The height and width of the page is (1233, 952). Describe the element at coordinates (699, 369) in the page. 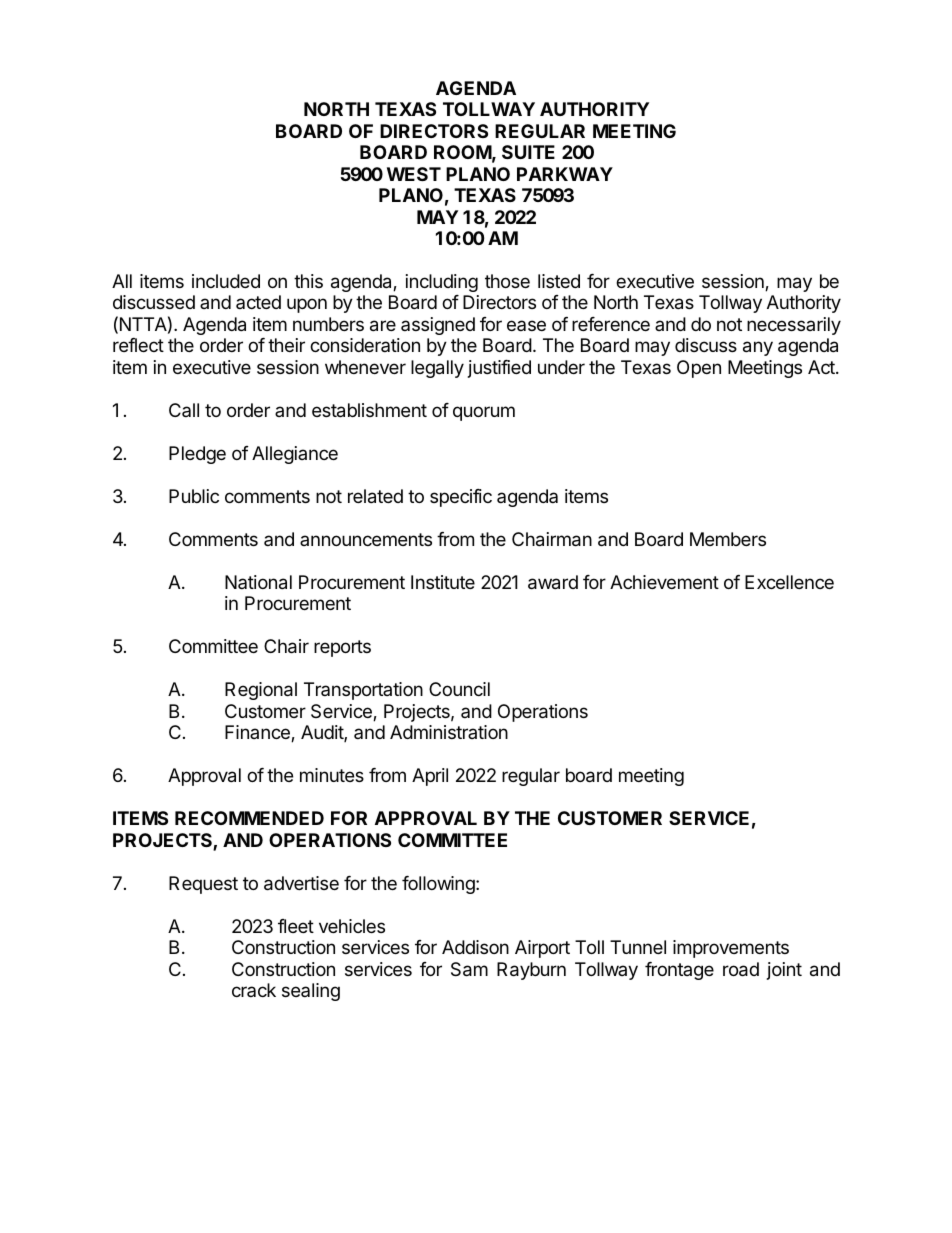

I see `Open` at that location.
